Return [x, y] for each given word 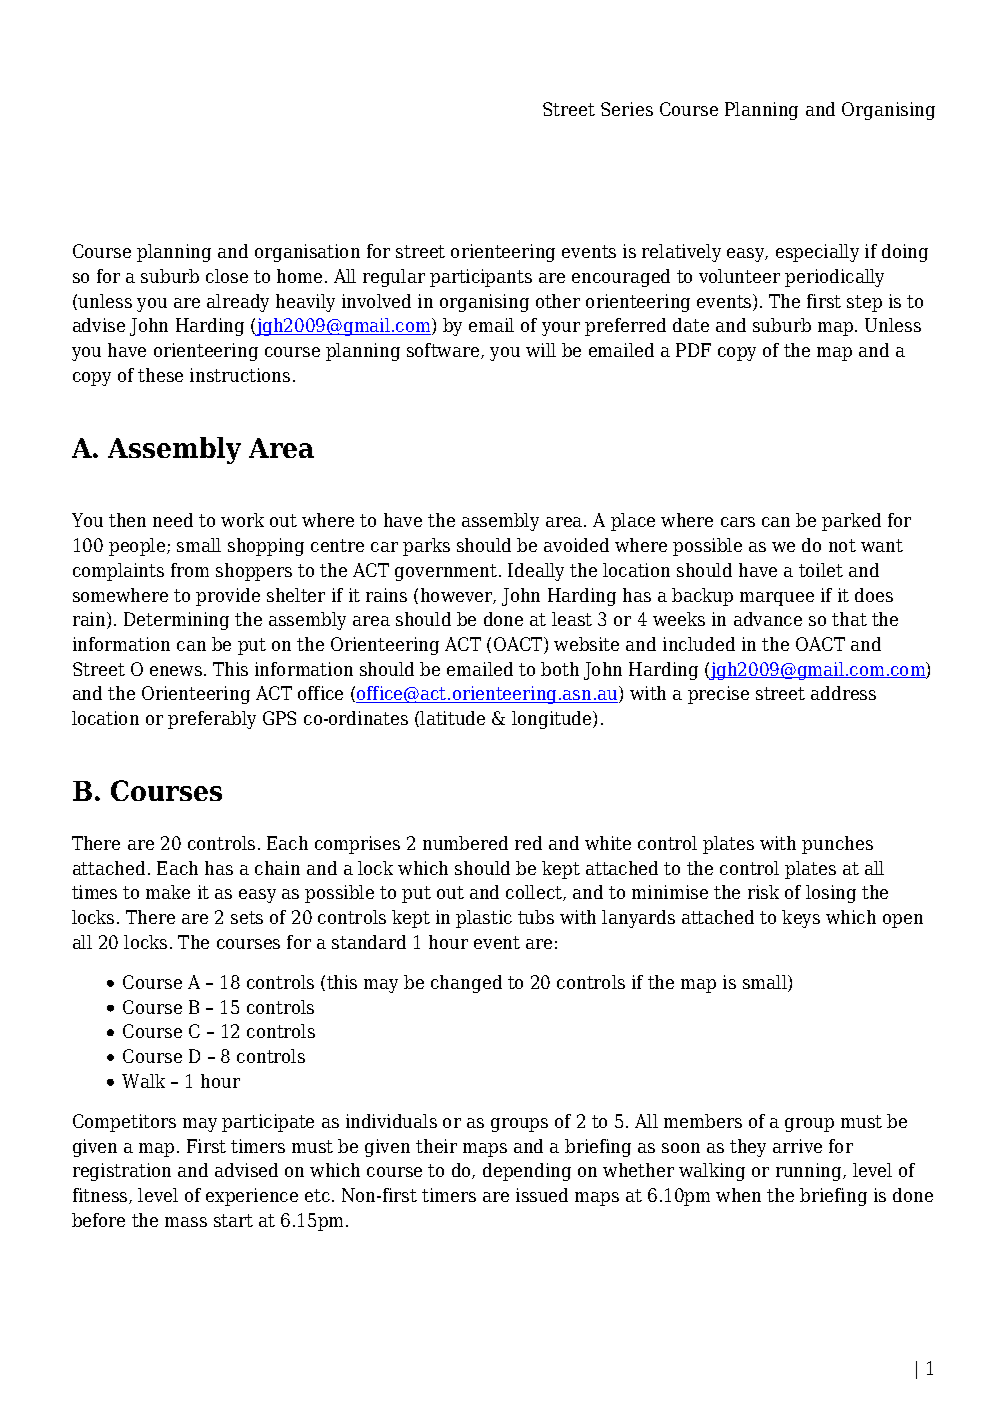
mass [186, 1222]
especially [817, 253]
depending [527, 1172]
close [227, 276]
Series [627, 109]
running [810, 1172]
